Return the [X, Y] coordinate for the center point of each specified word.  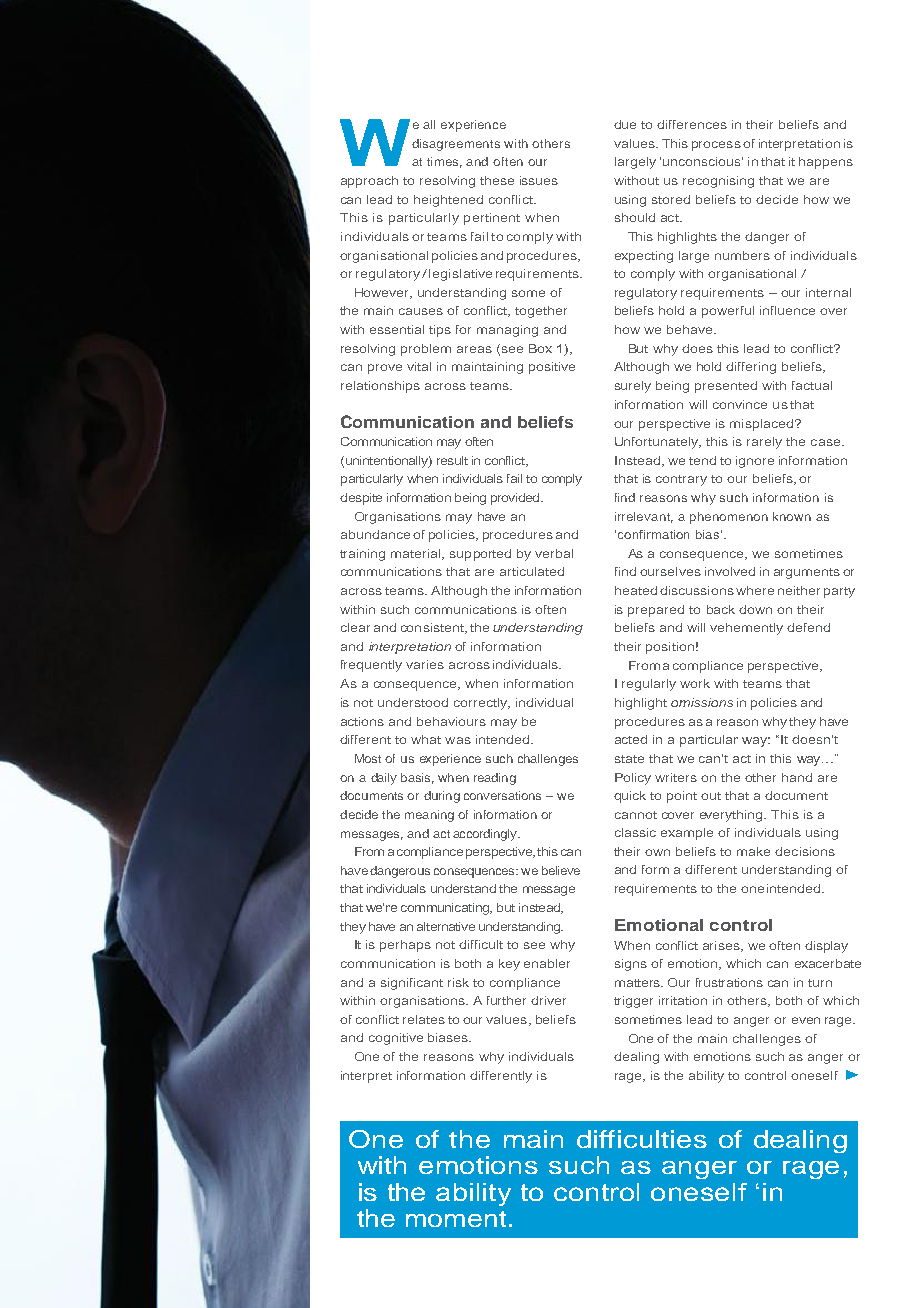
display [826, 947]
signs [631, 965]
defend [808, 627]
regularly [649, 685]
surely [633, 387]
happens [826, 163]
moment [456, 1219]
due [625, 124]
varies [425, 664]
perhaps [405, 946]
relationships [380, 387]
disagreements [456, 145]
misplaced [763, 425]
